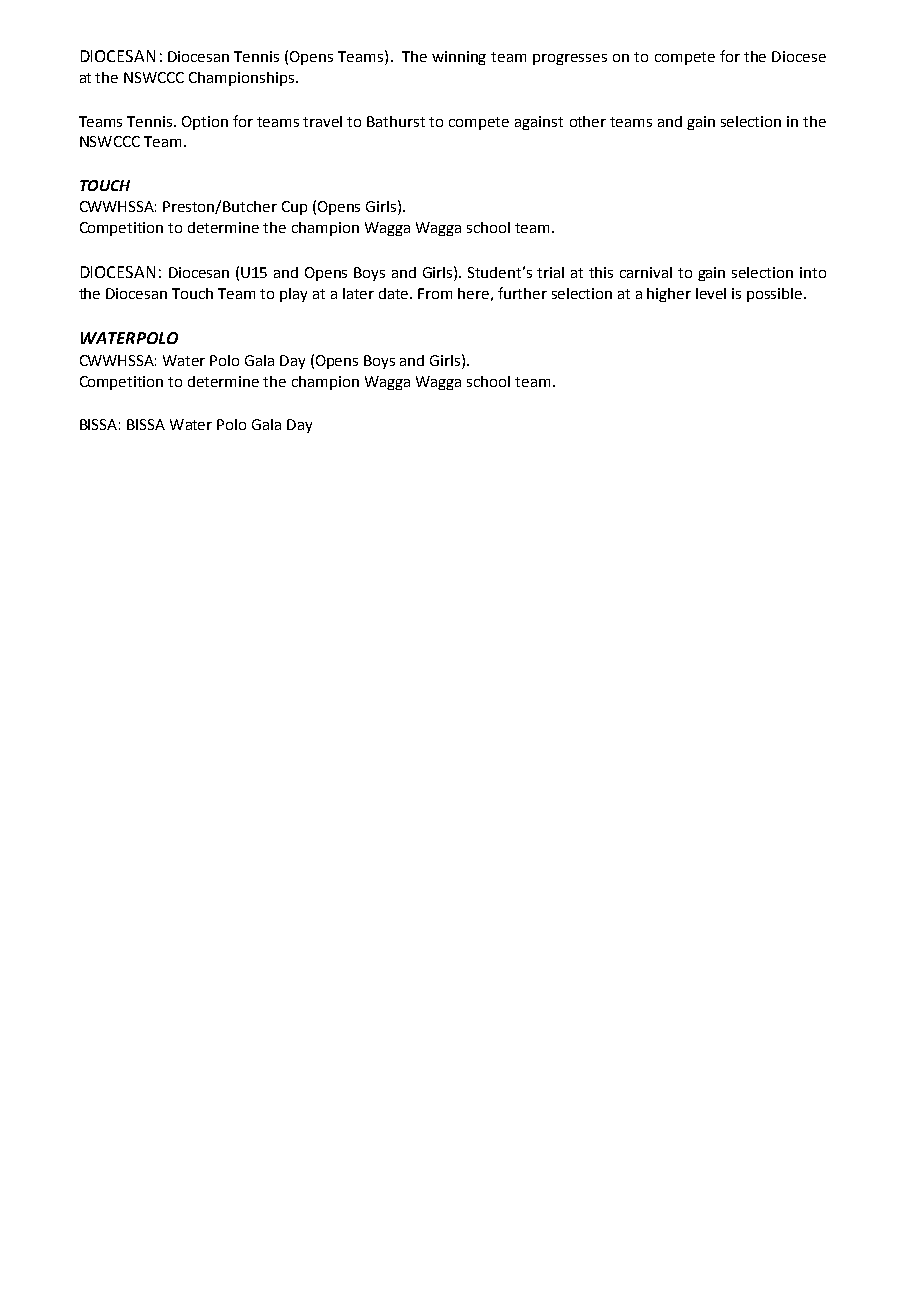  Describe the element at coordinates (799, 56) in the image. I see `Diocese` at that location.
